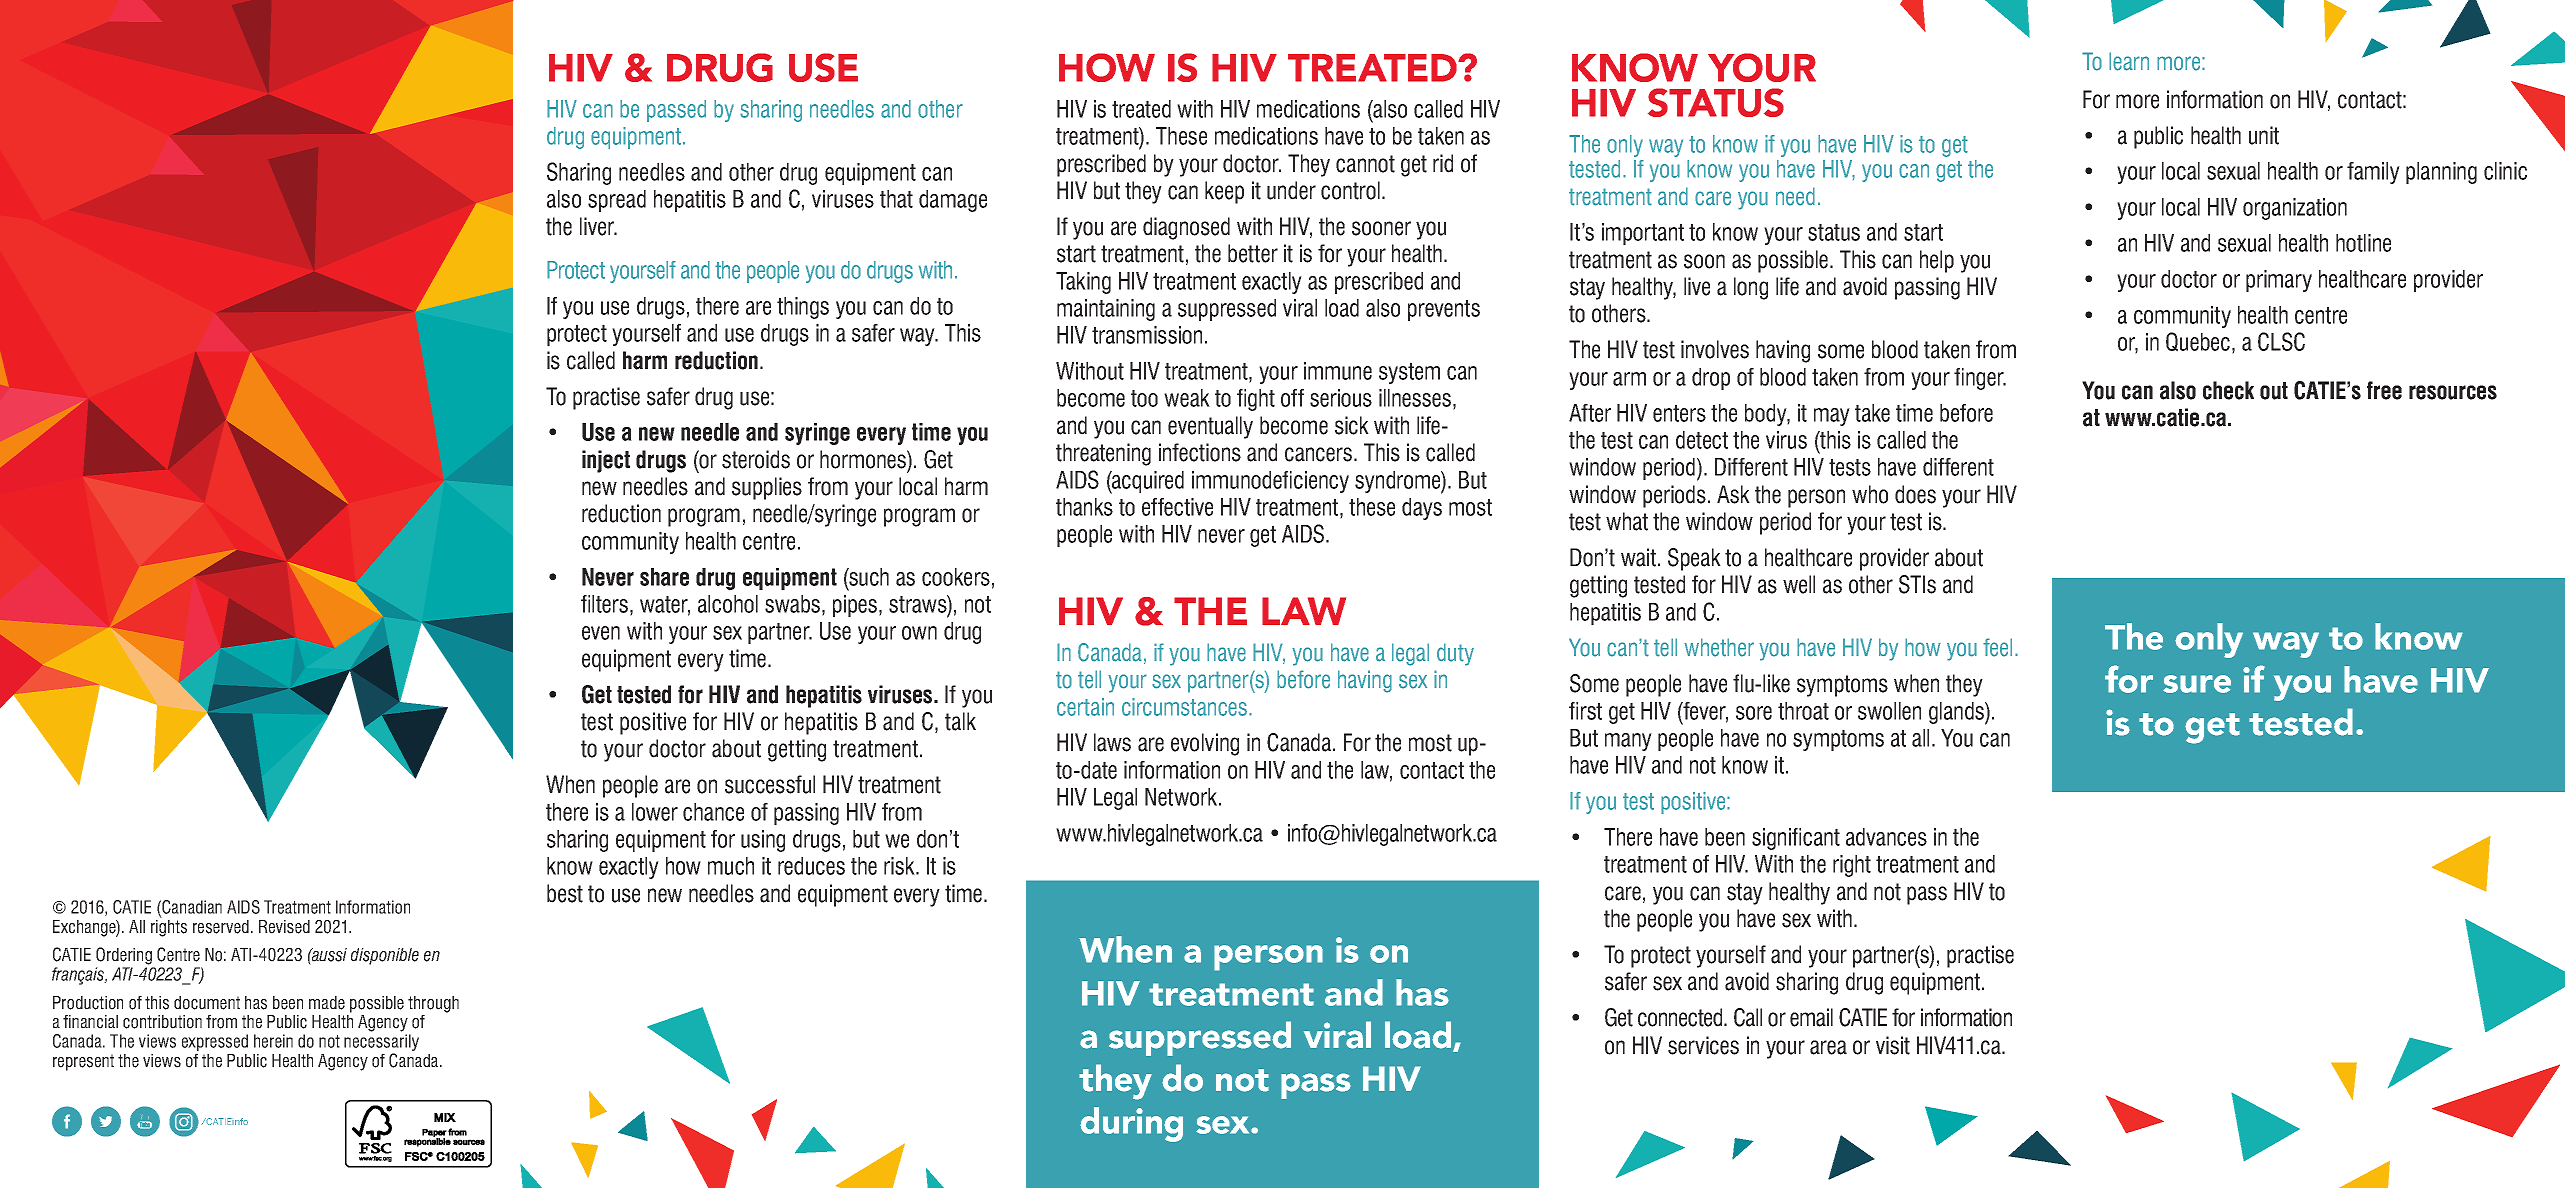 The height and width of the image is (1188, 2565). I want to click on Quebec, so click(2198, 342).
